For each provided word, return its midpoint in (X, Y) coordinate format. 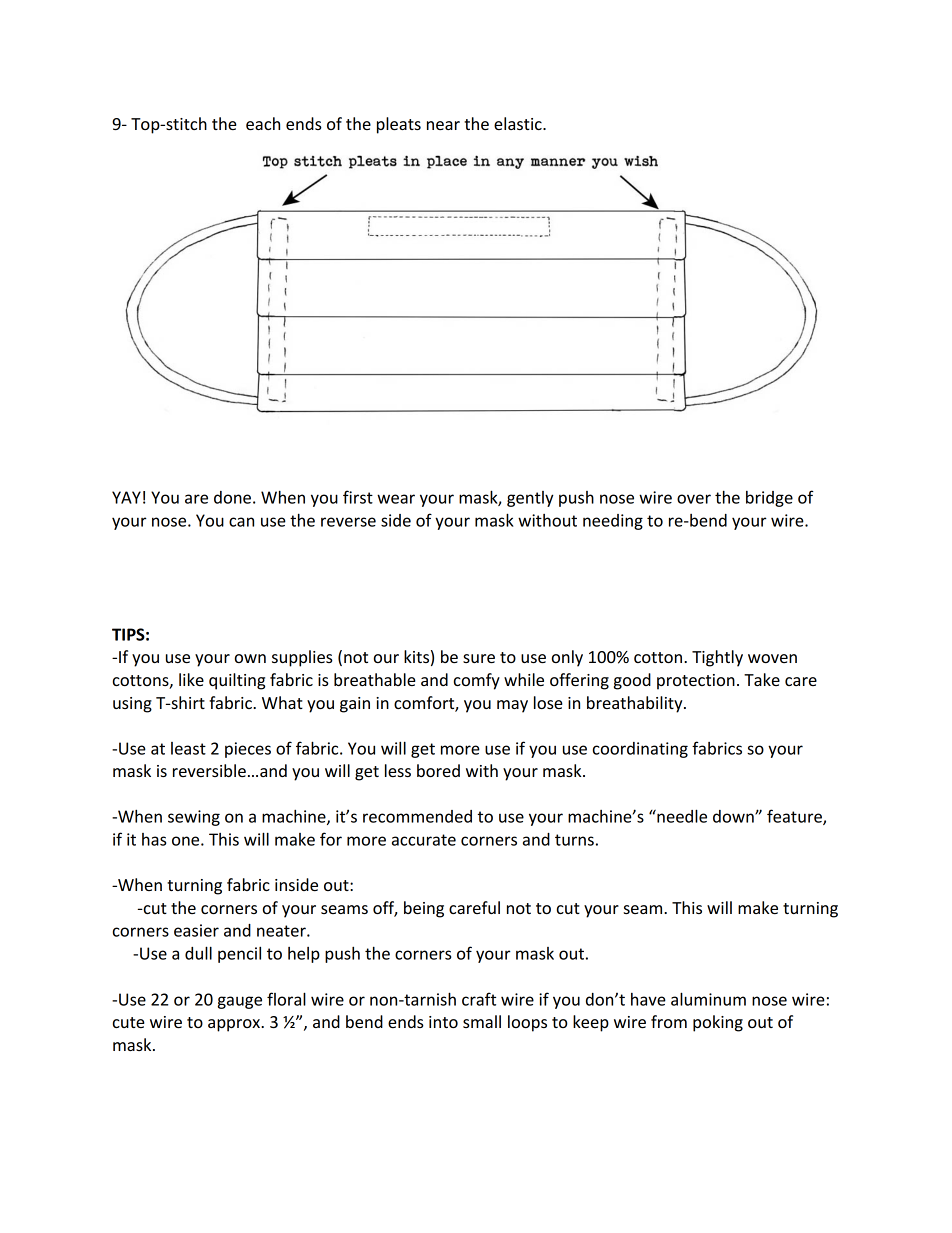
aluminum (708, 999)
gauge (240, 1002)
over (694, 499)
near (443, 125)
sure (479, 658)
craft (479, 999)
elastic (519, 123)
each (263, 123)
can (241, 522)
